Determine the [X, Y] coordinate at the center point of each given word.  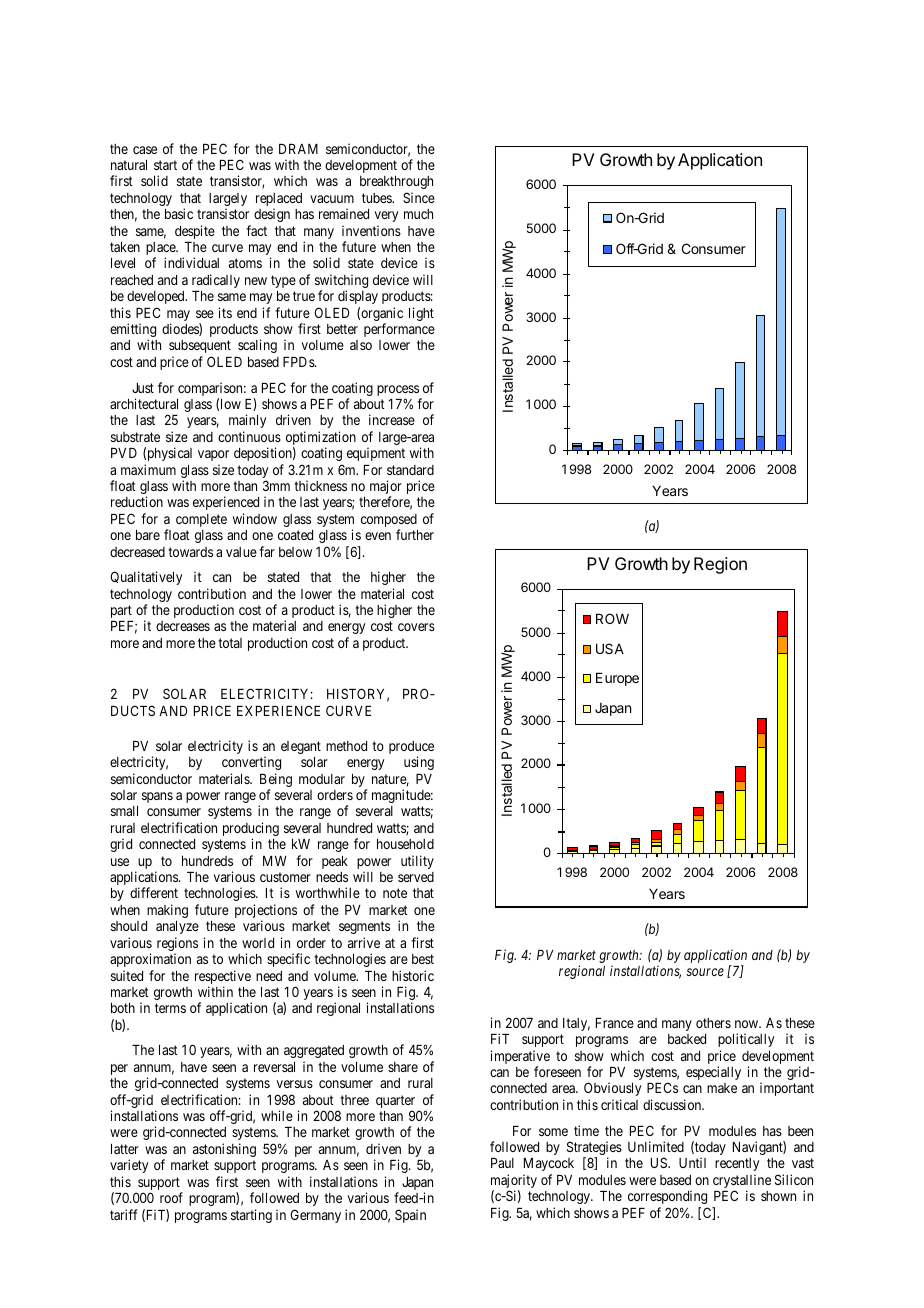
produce [411, 749]
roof [171, 1197]
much [418, 214]
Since [419, 197]
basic [179, 213]
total [230, 643]
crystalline [742, 1182]
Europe [617, 679]
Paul [502, 1163]
